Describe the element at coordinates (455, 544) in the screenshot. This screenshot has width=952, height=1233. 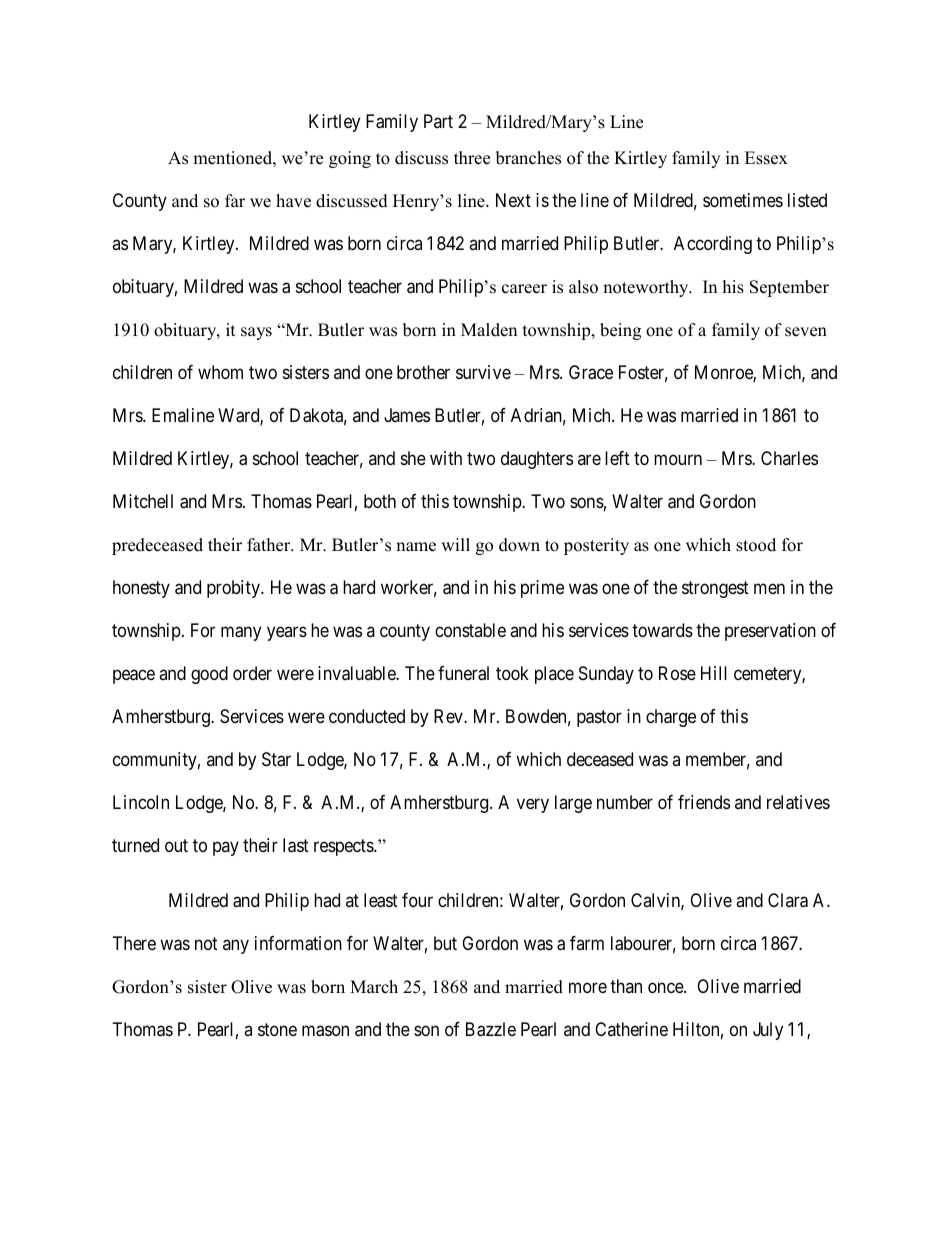
I see `will` at that location.
